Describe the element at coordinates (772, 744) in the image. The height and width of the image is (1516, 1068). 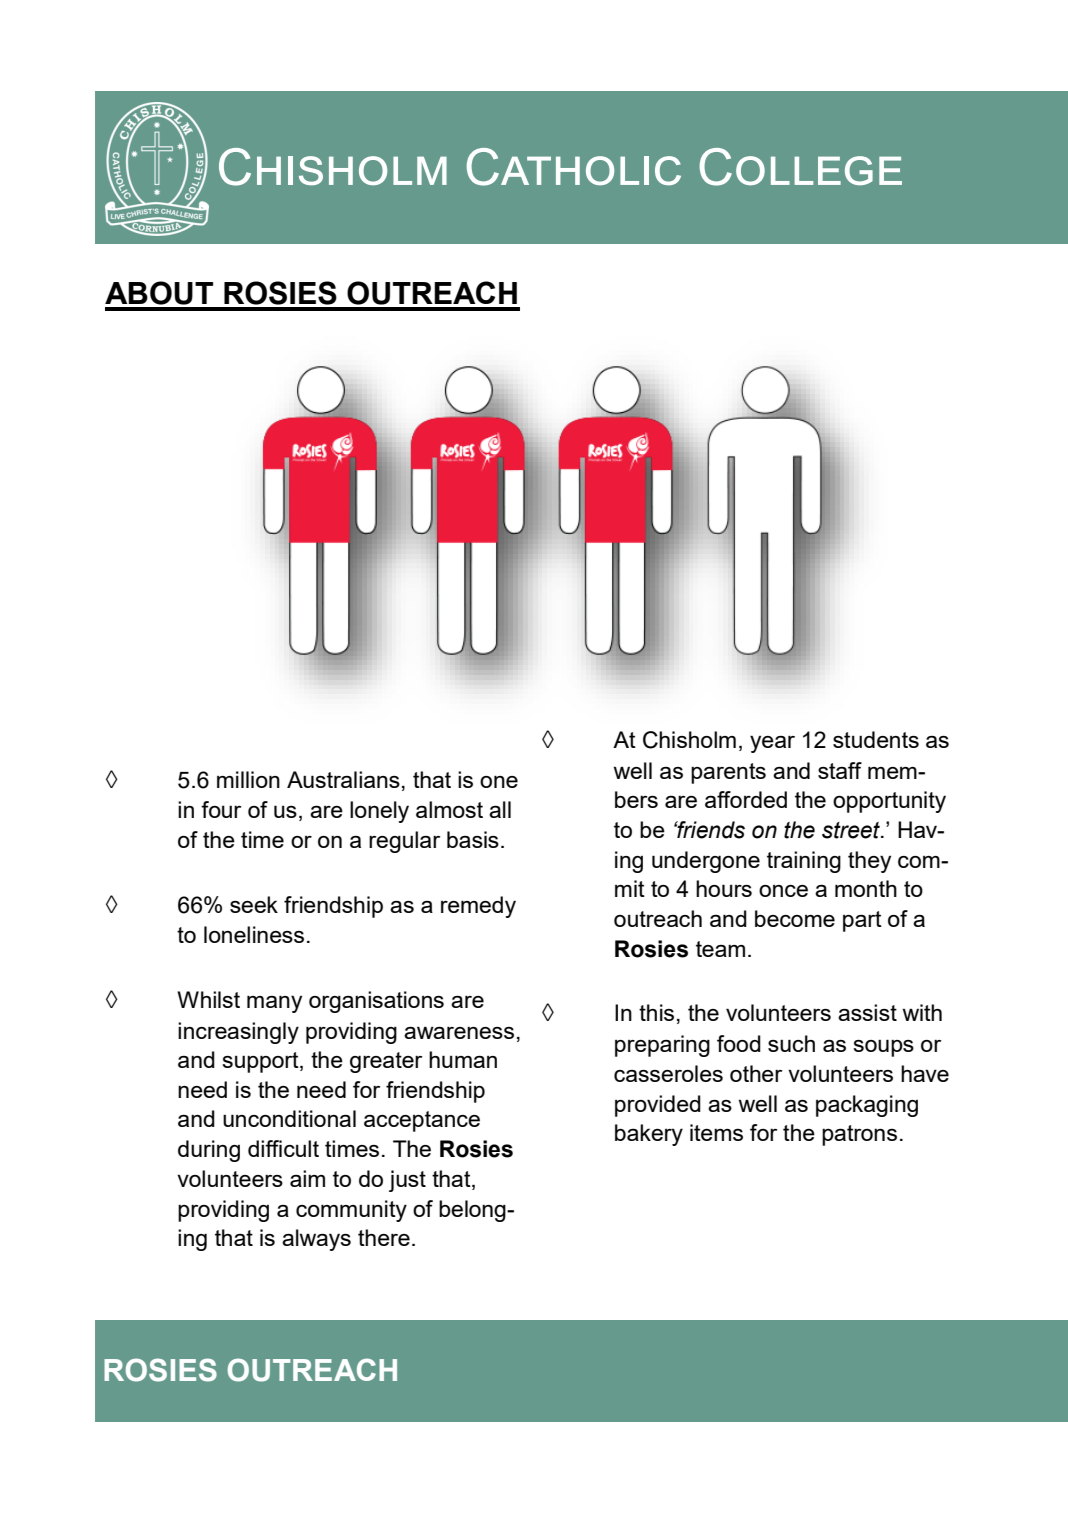
I see `year` at that location.
